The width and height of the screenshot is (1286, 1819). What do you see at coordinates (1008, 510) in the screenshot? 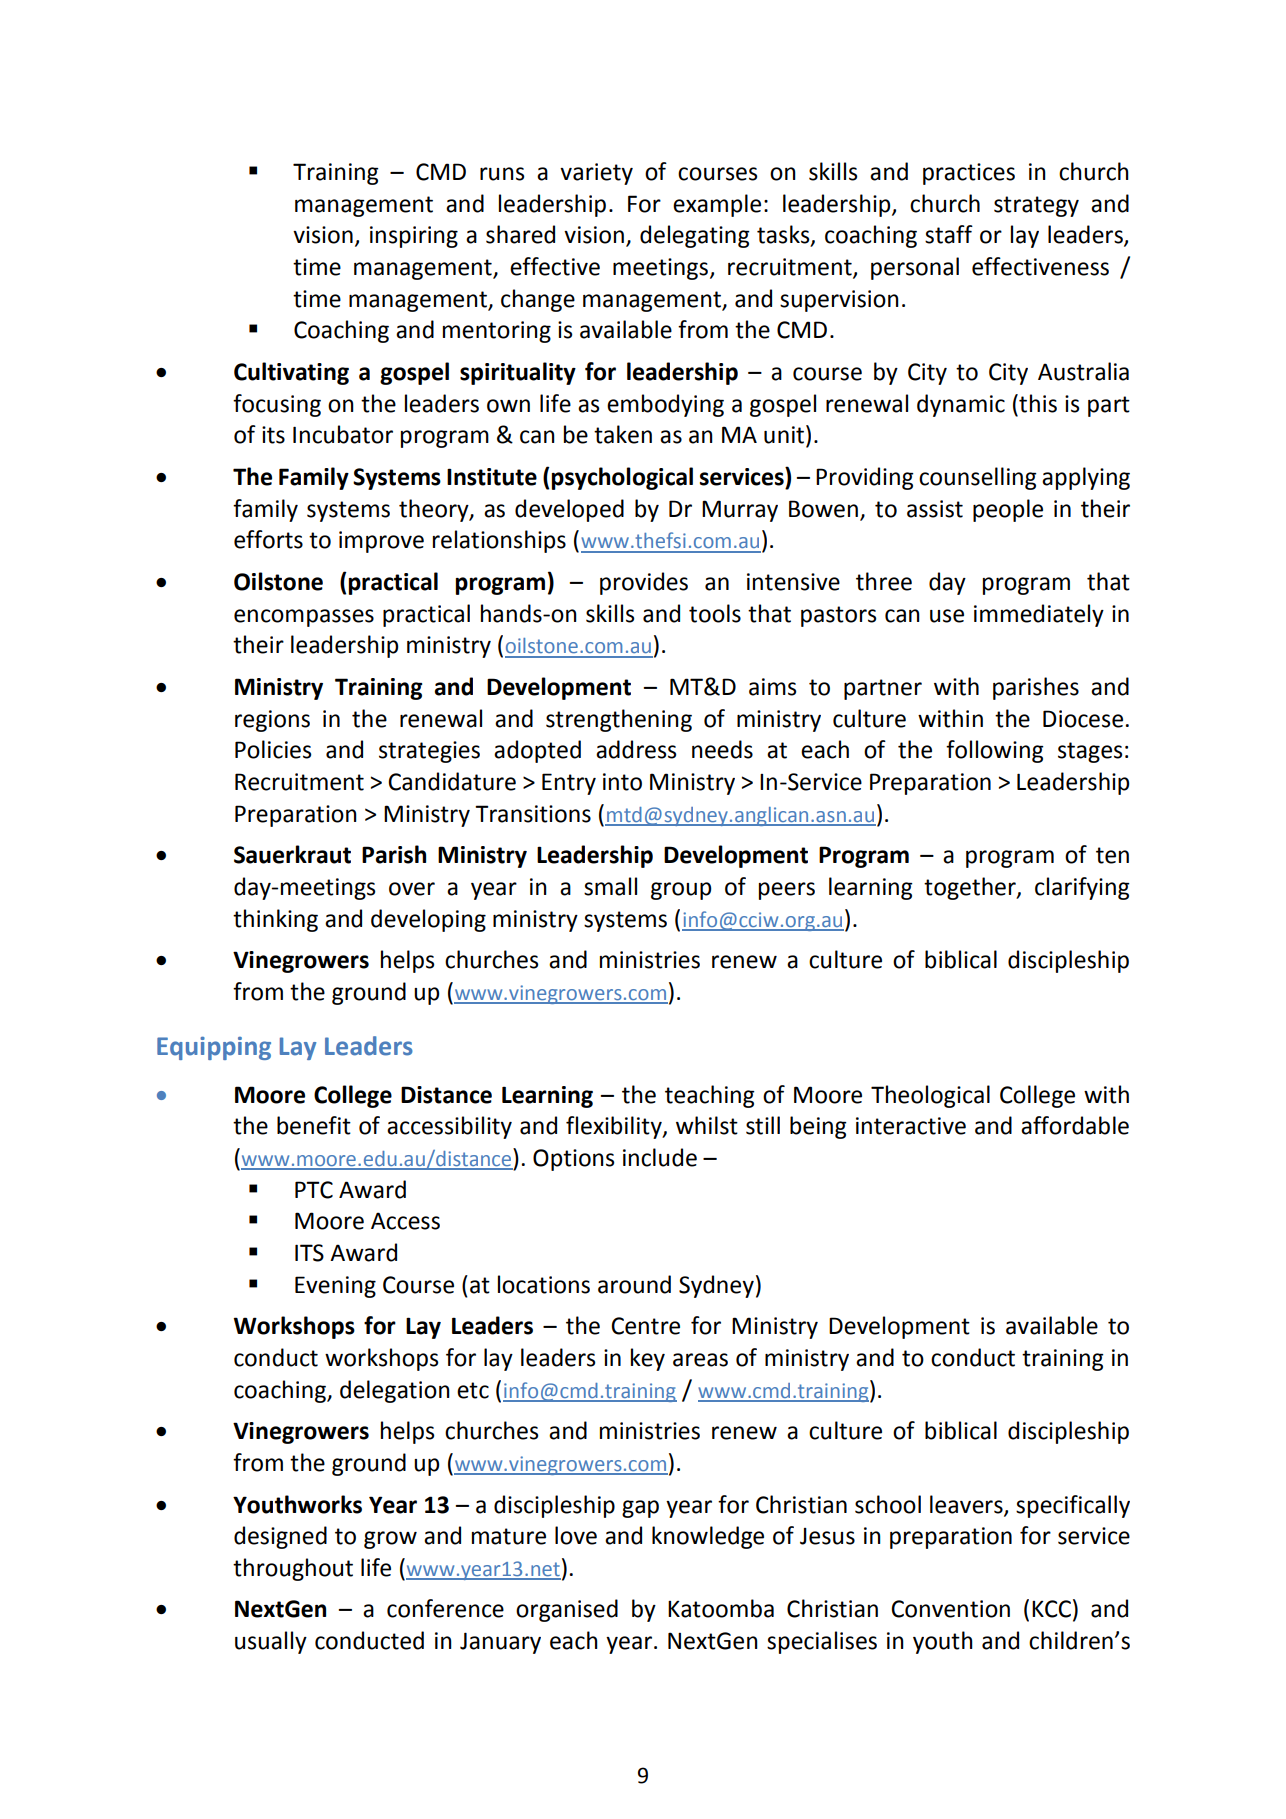
I see `people` at bounding box center [1008, 510].
